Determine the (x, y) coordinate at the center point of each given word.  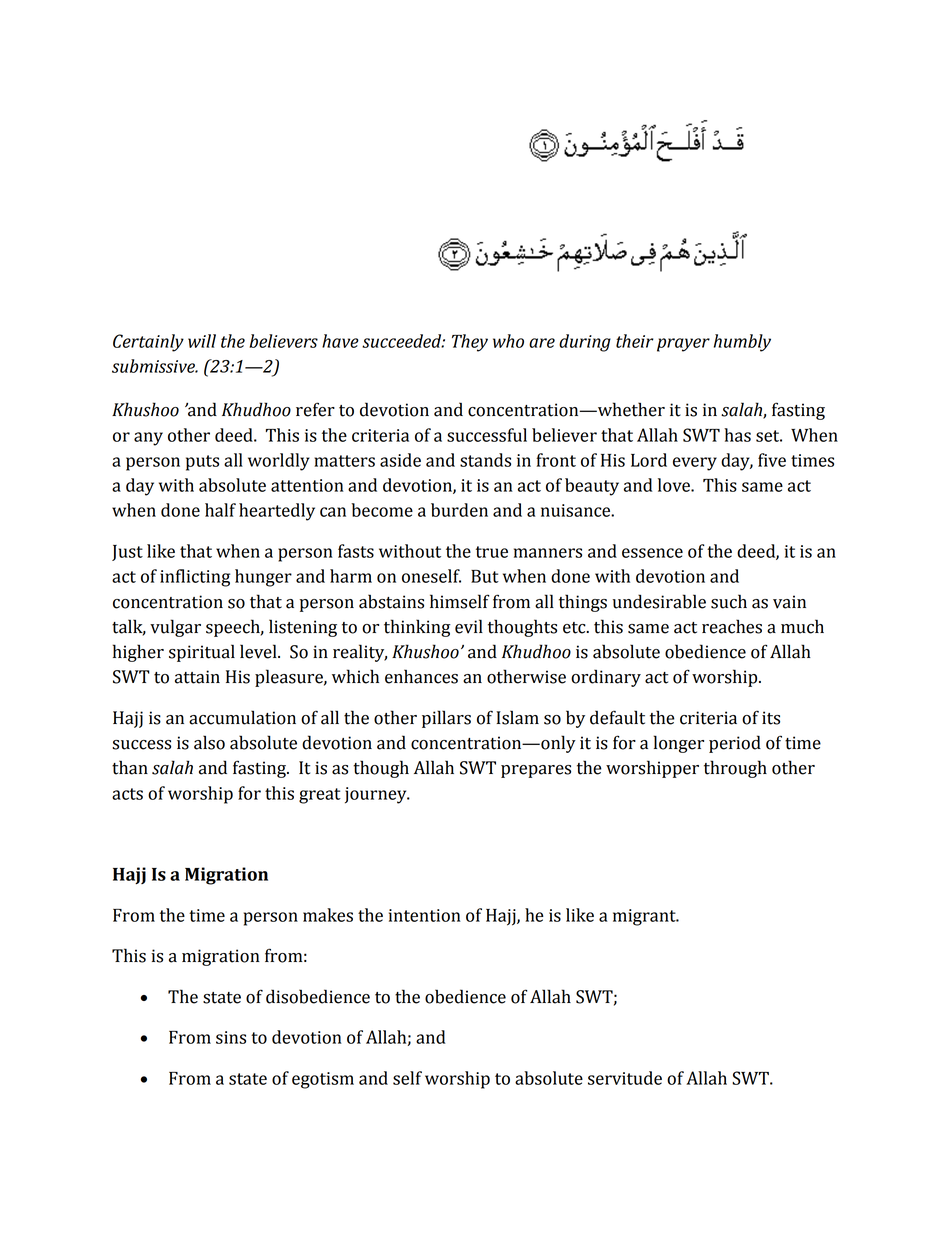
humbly (742, 343)
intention (425, 915)
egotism (323, 1080)
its (771, 718)
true (492, 552)
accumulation (242, 717)
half (220, 510)
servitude (625, 1078)
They (470, 343)
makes (328, 915)
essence (652, 553)
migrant (645, 917)
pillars (446, 719)
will (202, 341)
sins (231, 1037)
